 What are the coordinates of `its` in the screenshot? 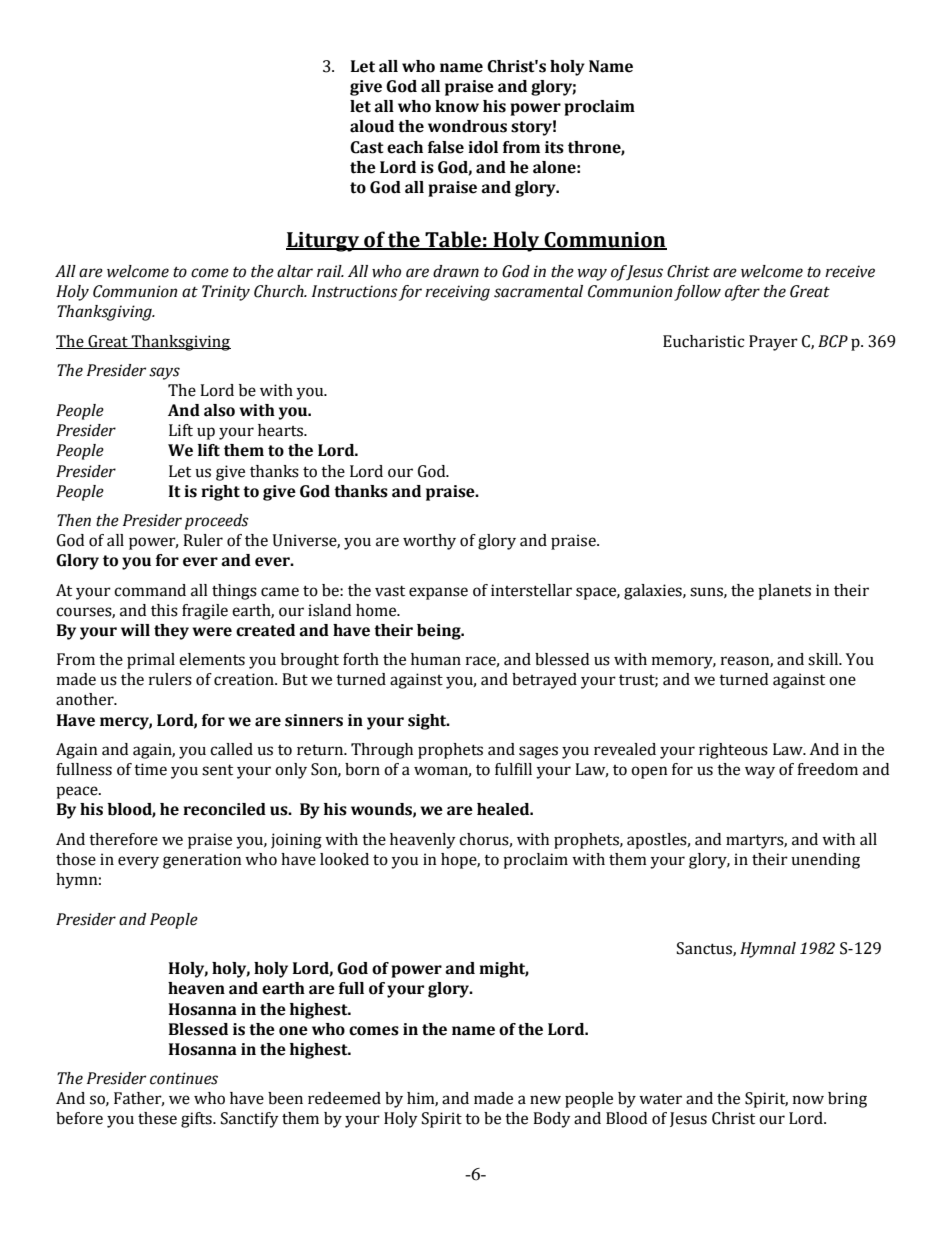 It's located at (554, 147).
